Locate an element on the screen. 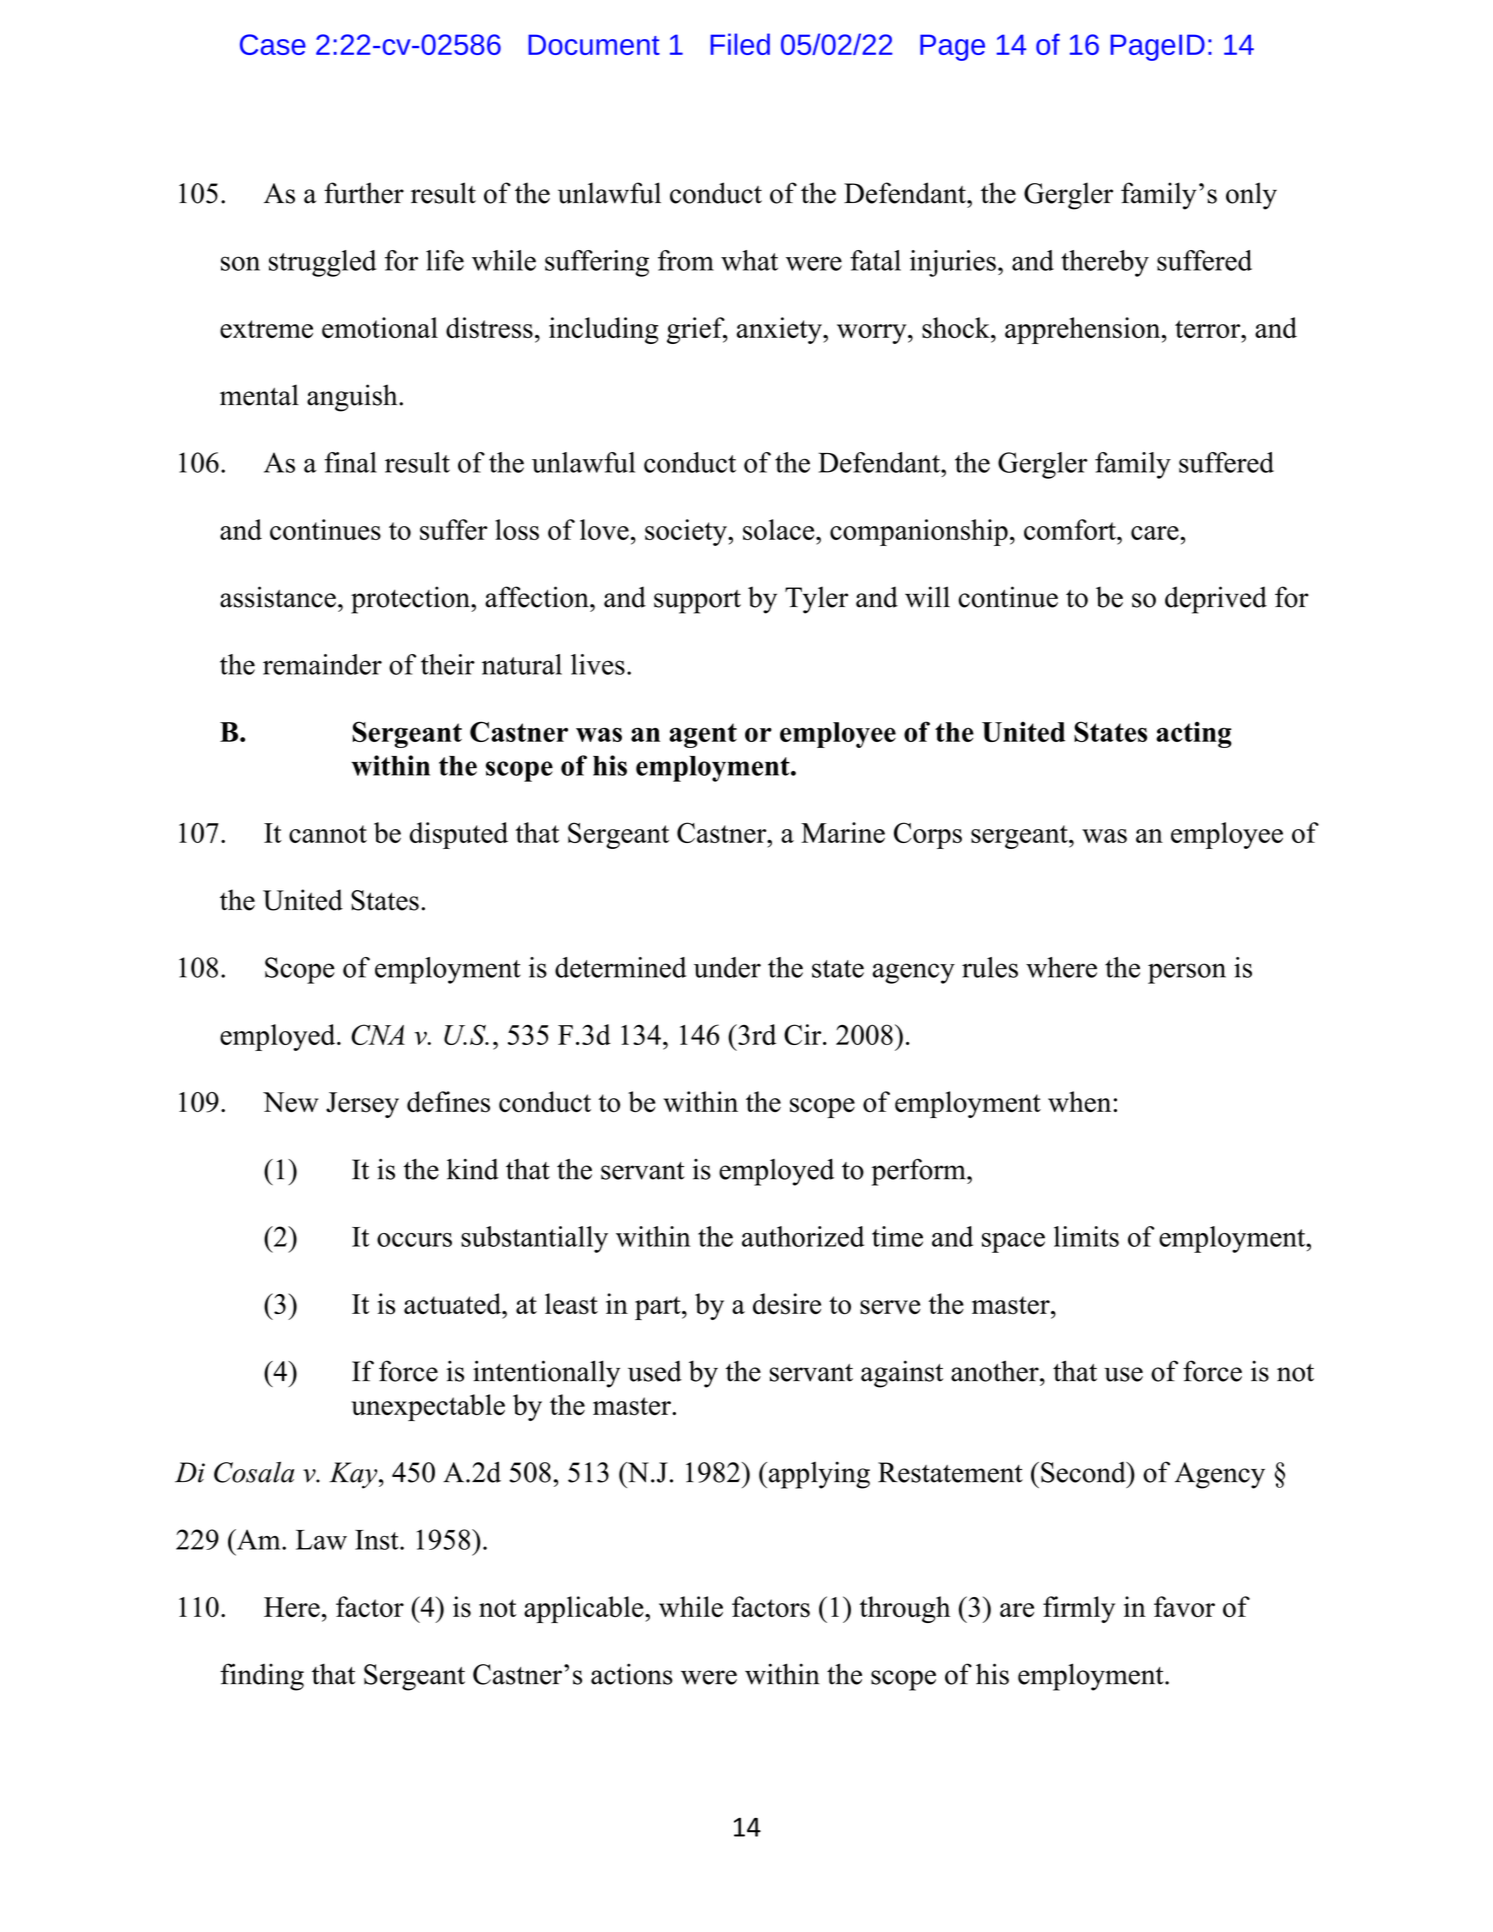 The height and width of the screenshot is (1932, 1493). CNA is located at coordinates (378, 1034).
